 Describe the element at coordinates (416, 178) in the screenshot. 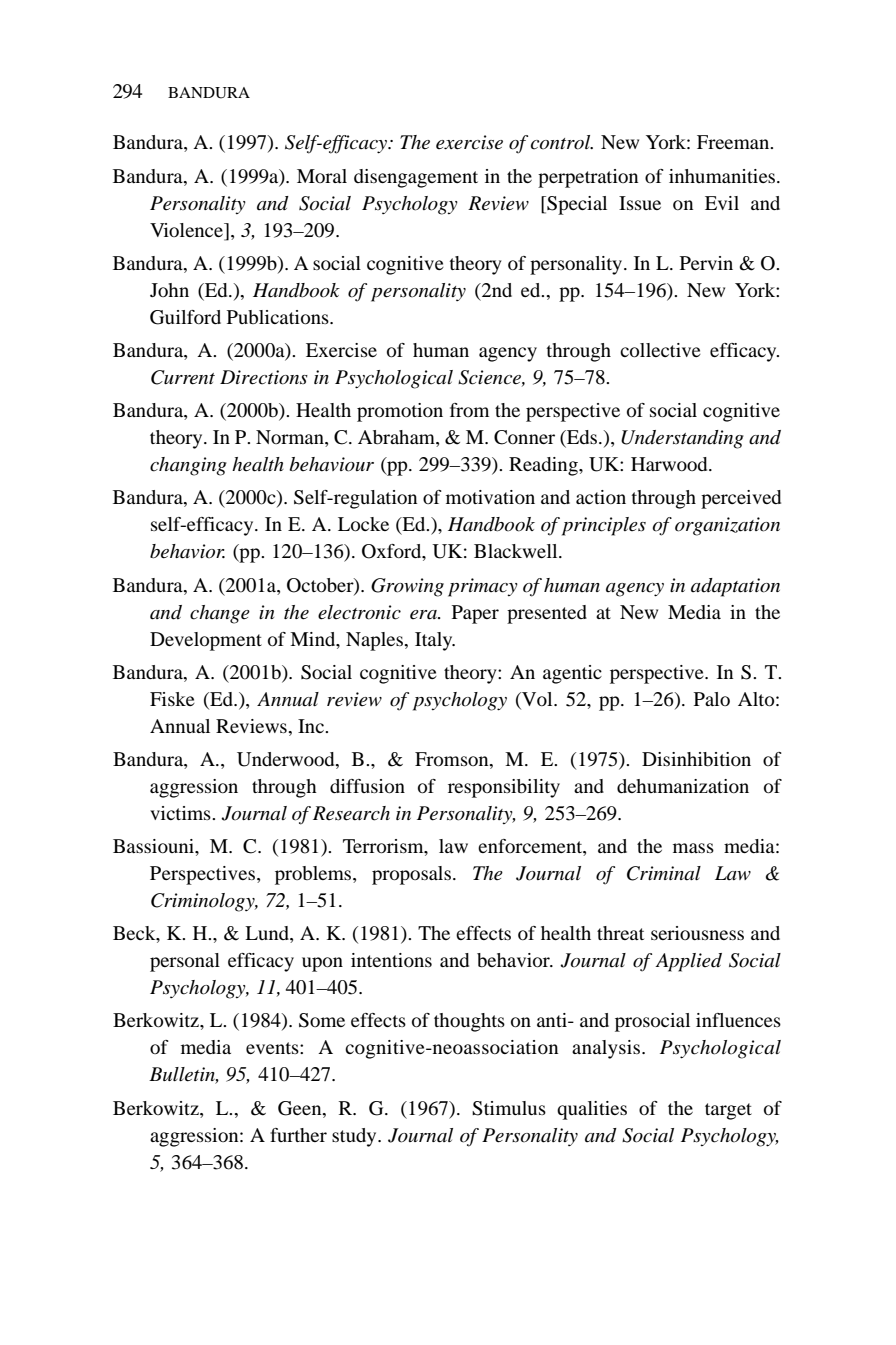

I see `disengagement` at that location.
